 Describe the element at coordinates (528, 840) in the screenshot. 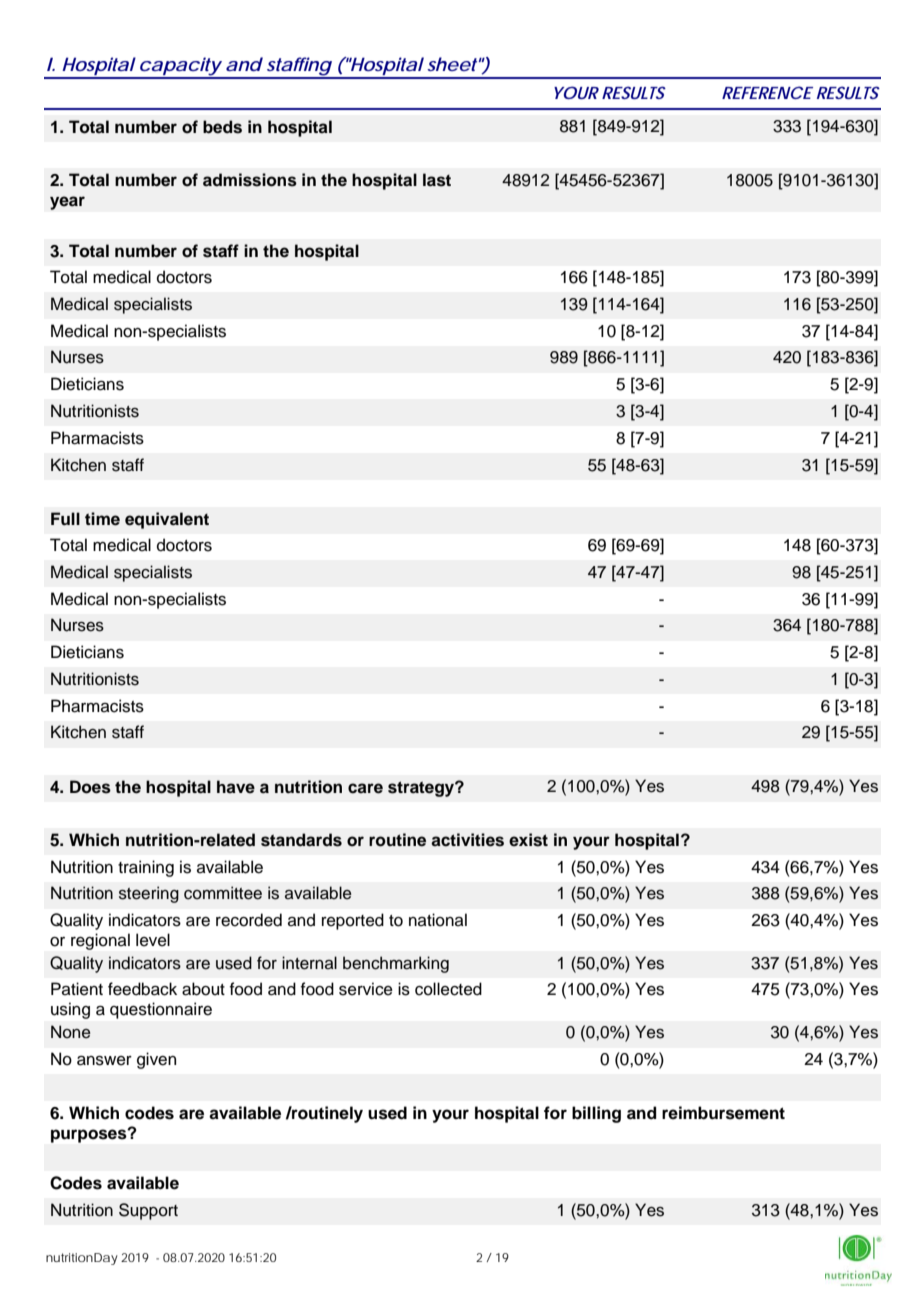

I see `exist` at that location.
